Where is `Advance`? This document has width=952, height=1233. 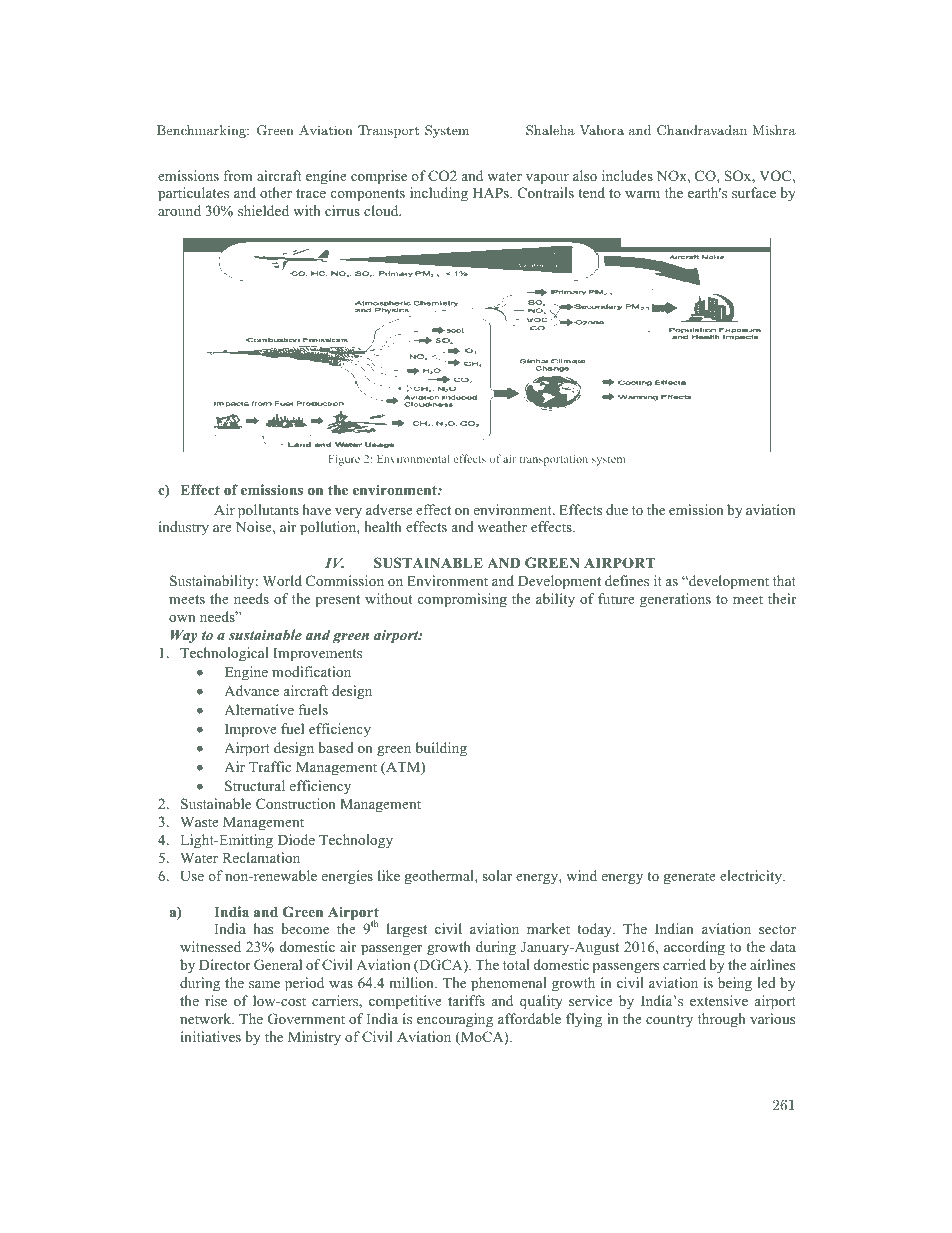
Advance is located at coordinates (251, 690).
